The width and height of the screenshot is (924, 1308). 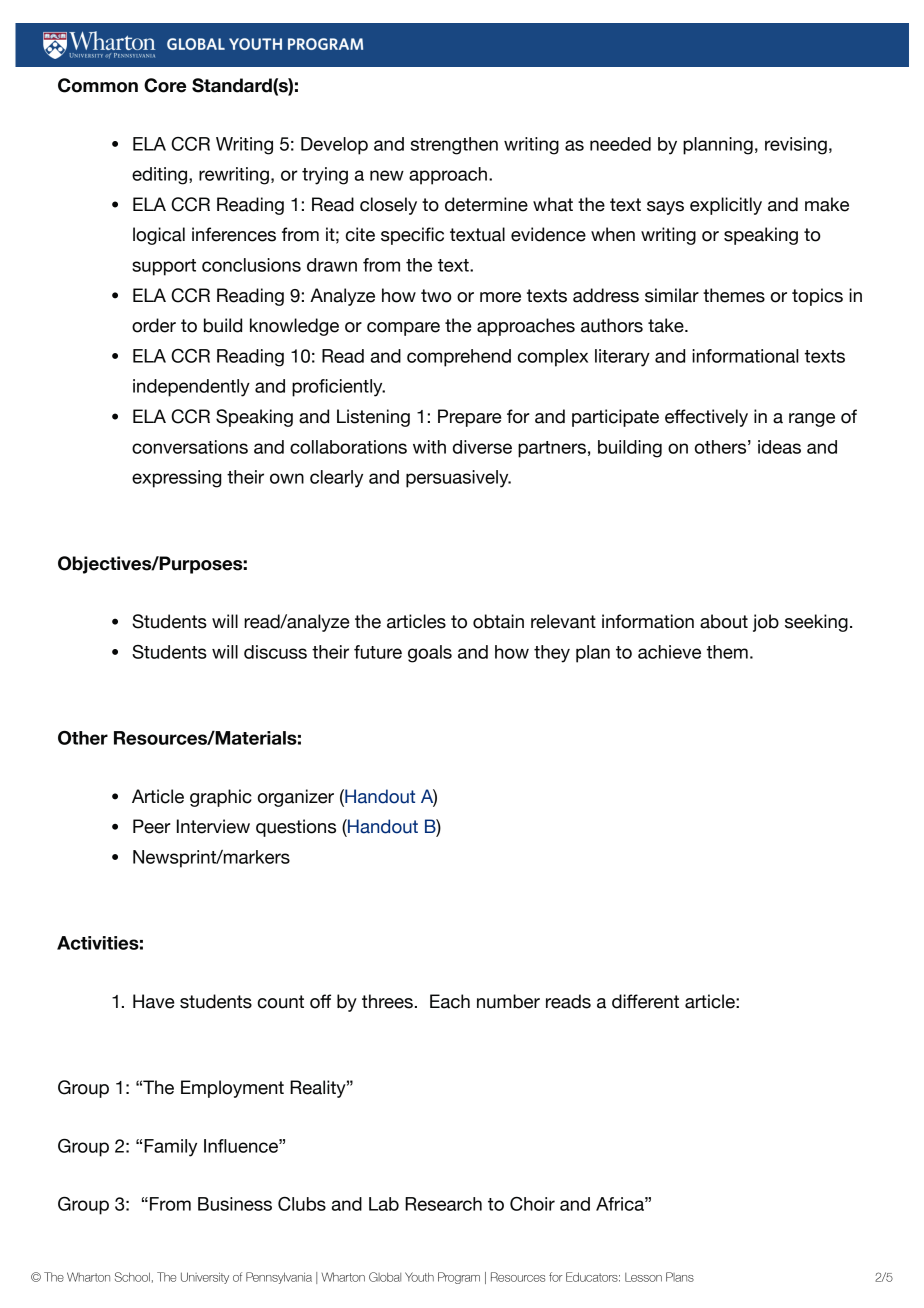 What do you see at coordinates (796, 146) in the screenshot?
I see `revising` at bounding box center [796, 146].
